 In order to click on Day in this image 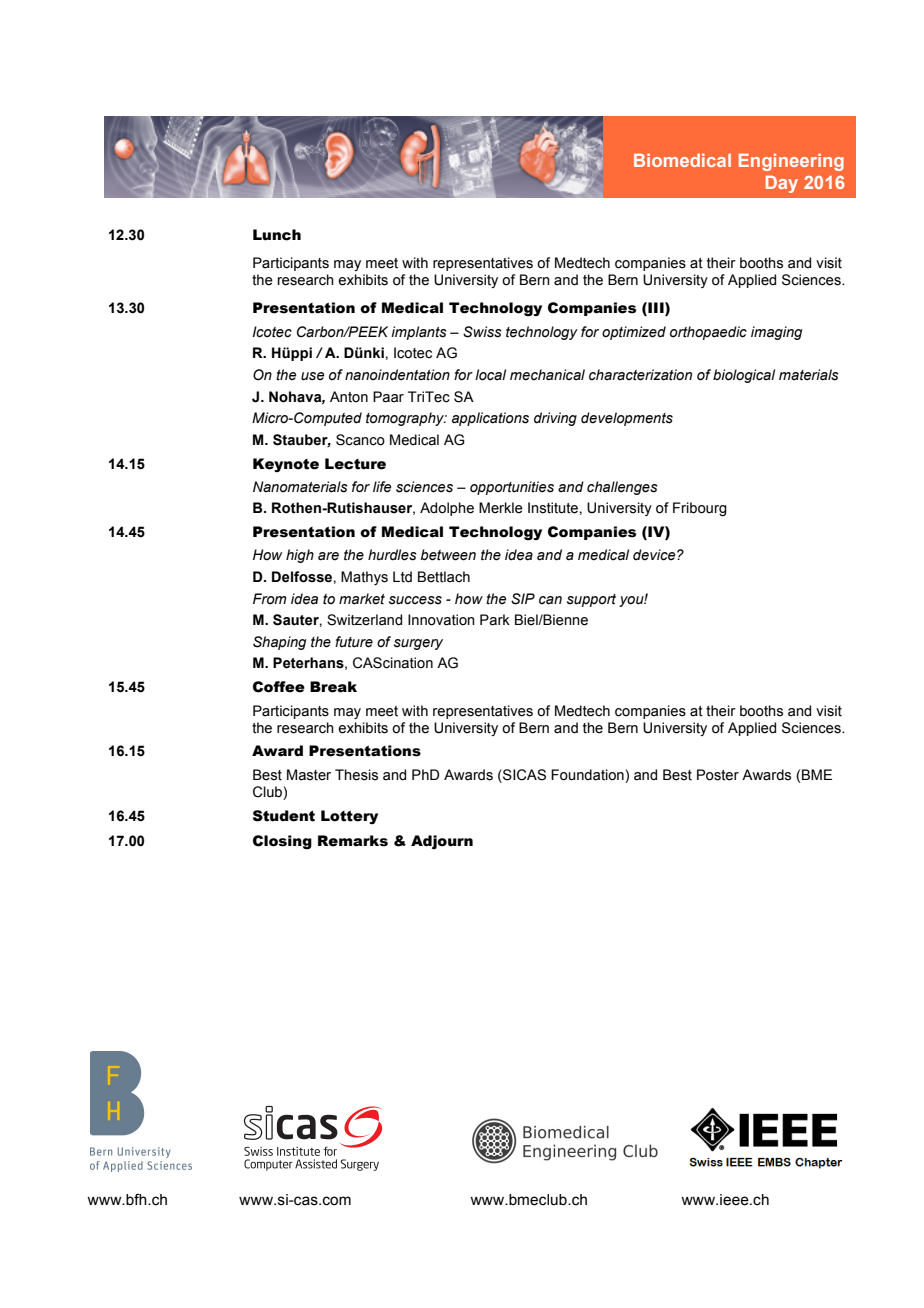, I will do `click(782, 184)`.
